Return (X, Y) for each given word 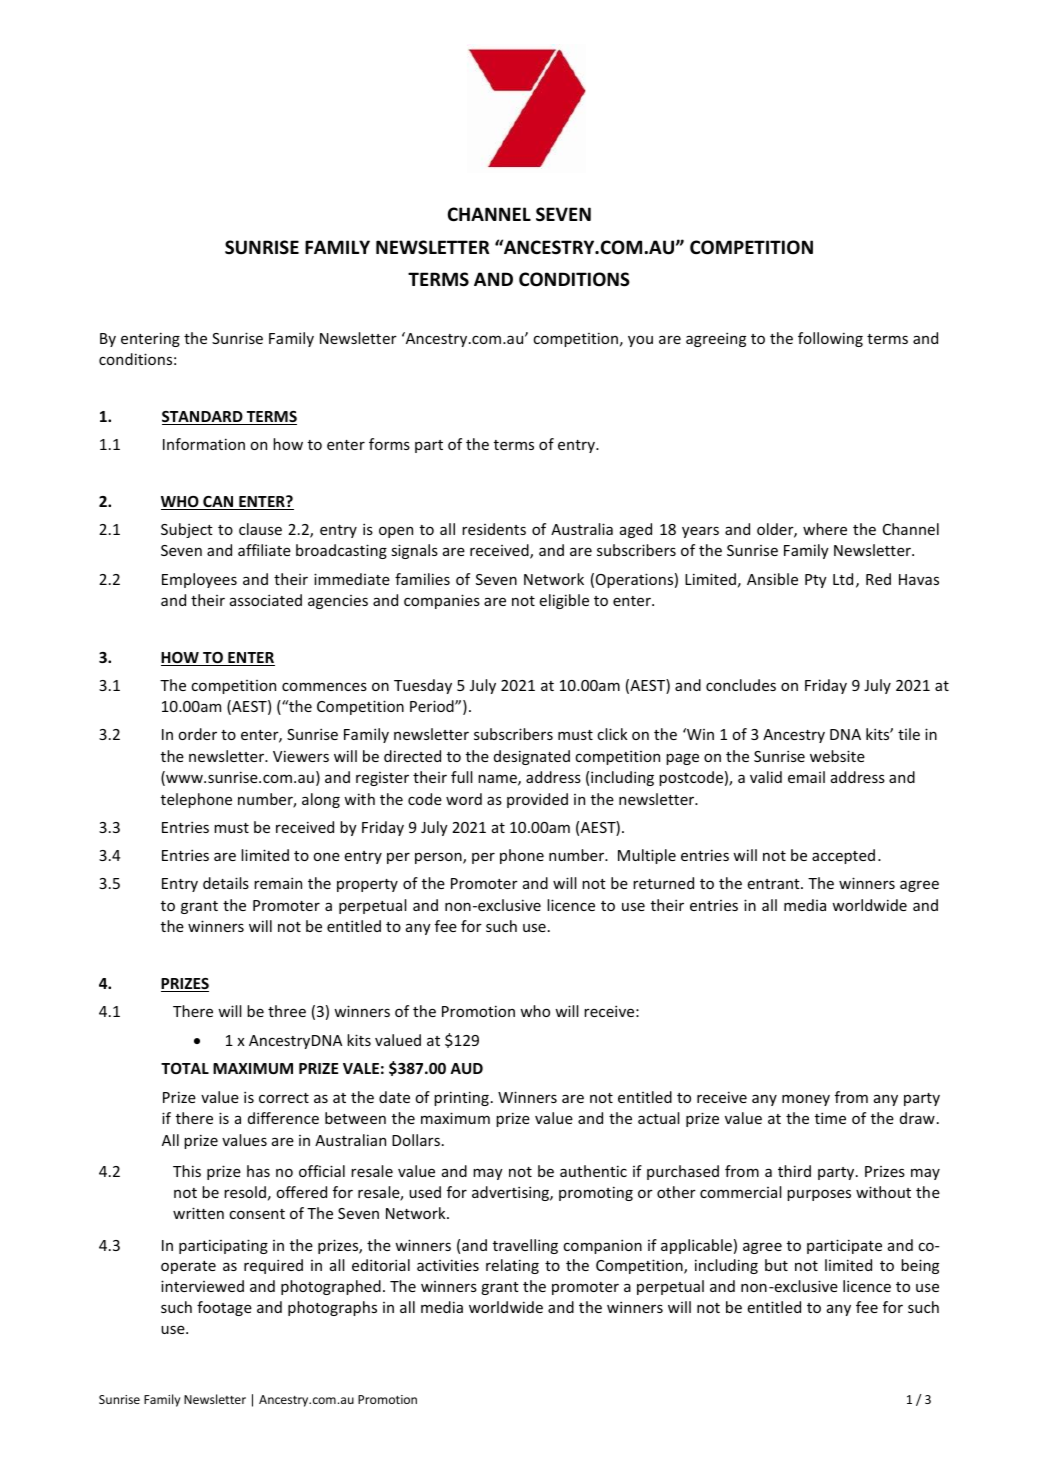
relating (512, 1266)
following (830, 339)
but (776, 1265)
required (273, 1266)
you (640, 341)
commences (324, 686)
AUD (466, 1068)
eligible (564, 601)
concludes (741, 685)
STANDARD (203, 418)
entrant (775, 884)
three (287, 1011)
